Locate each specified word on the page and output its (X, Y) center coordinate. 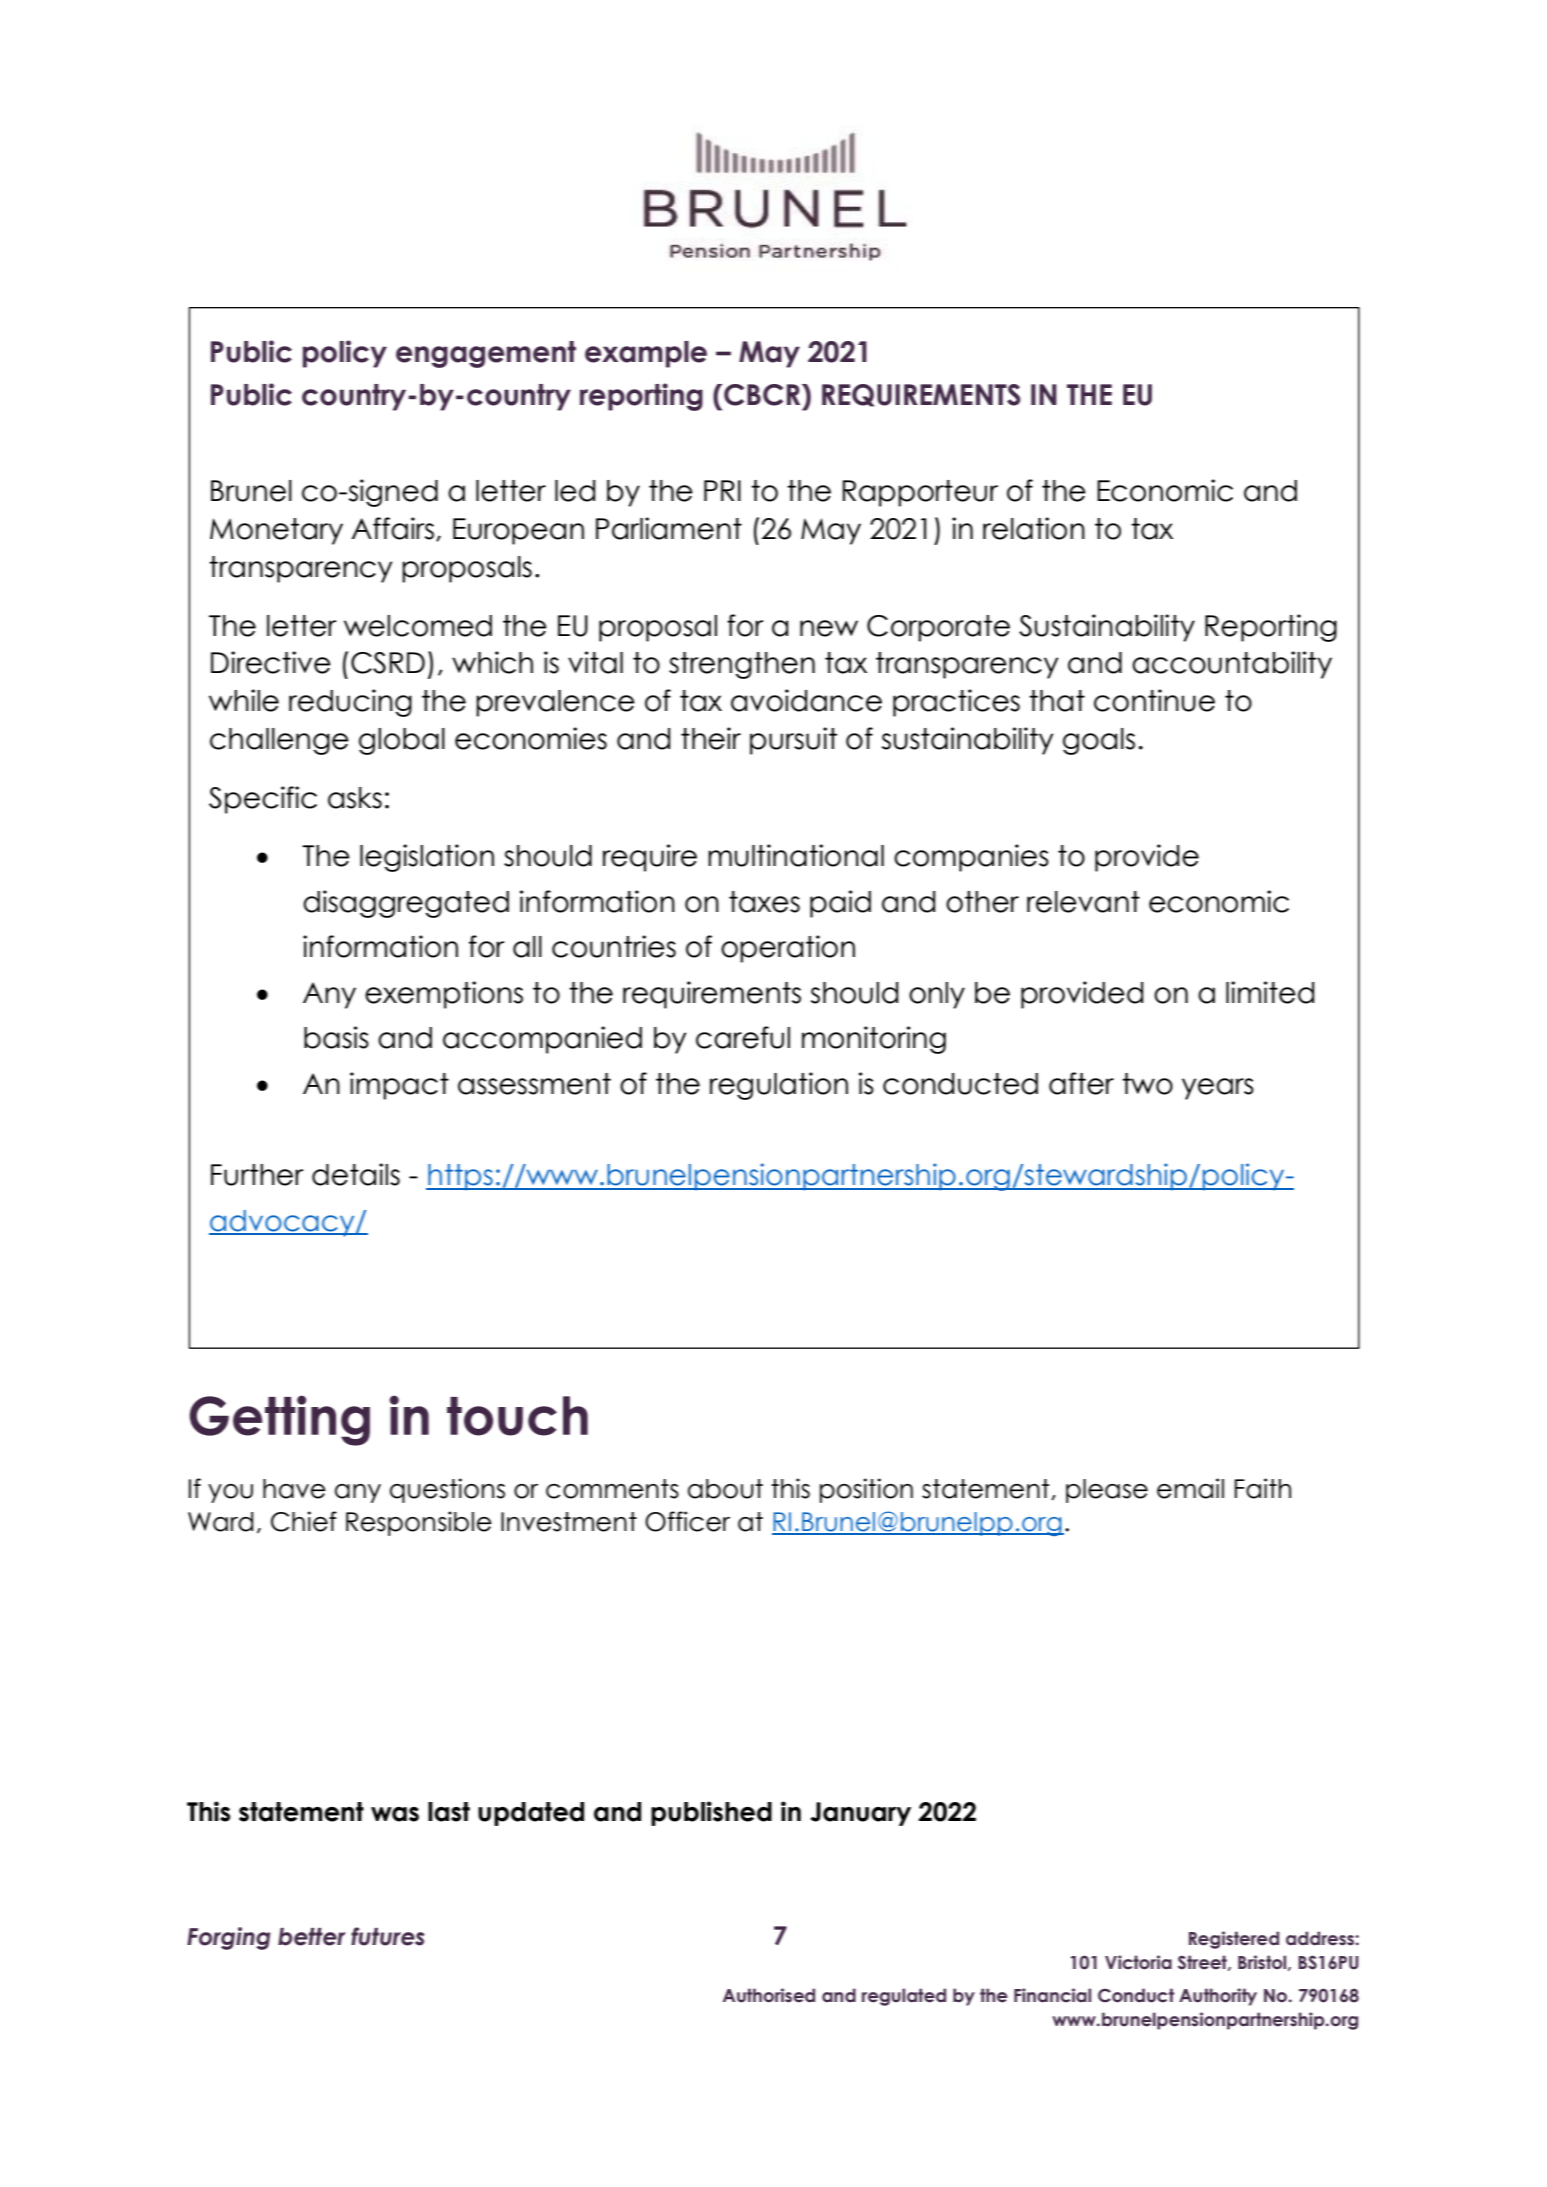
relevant (1083, 902)
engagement (486, 354)
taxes (764, 902)
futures (388, 1936)
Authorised (769, 1995)
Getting (280, 1420)
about (725, 1489)
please (1107, 1491)
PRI (722, 490)
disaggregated (406, 904)
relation (1034, 528)
